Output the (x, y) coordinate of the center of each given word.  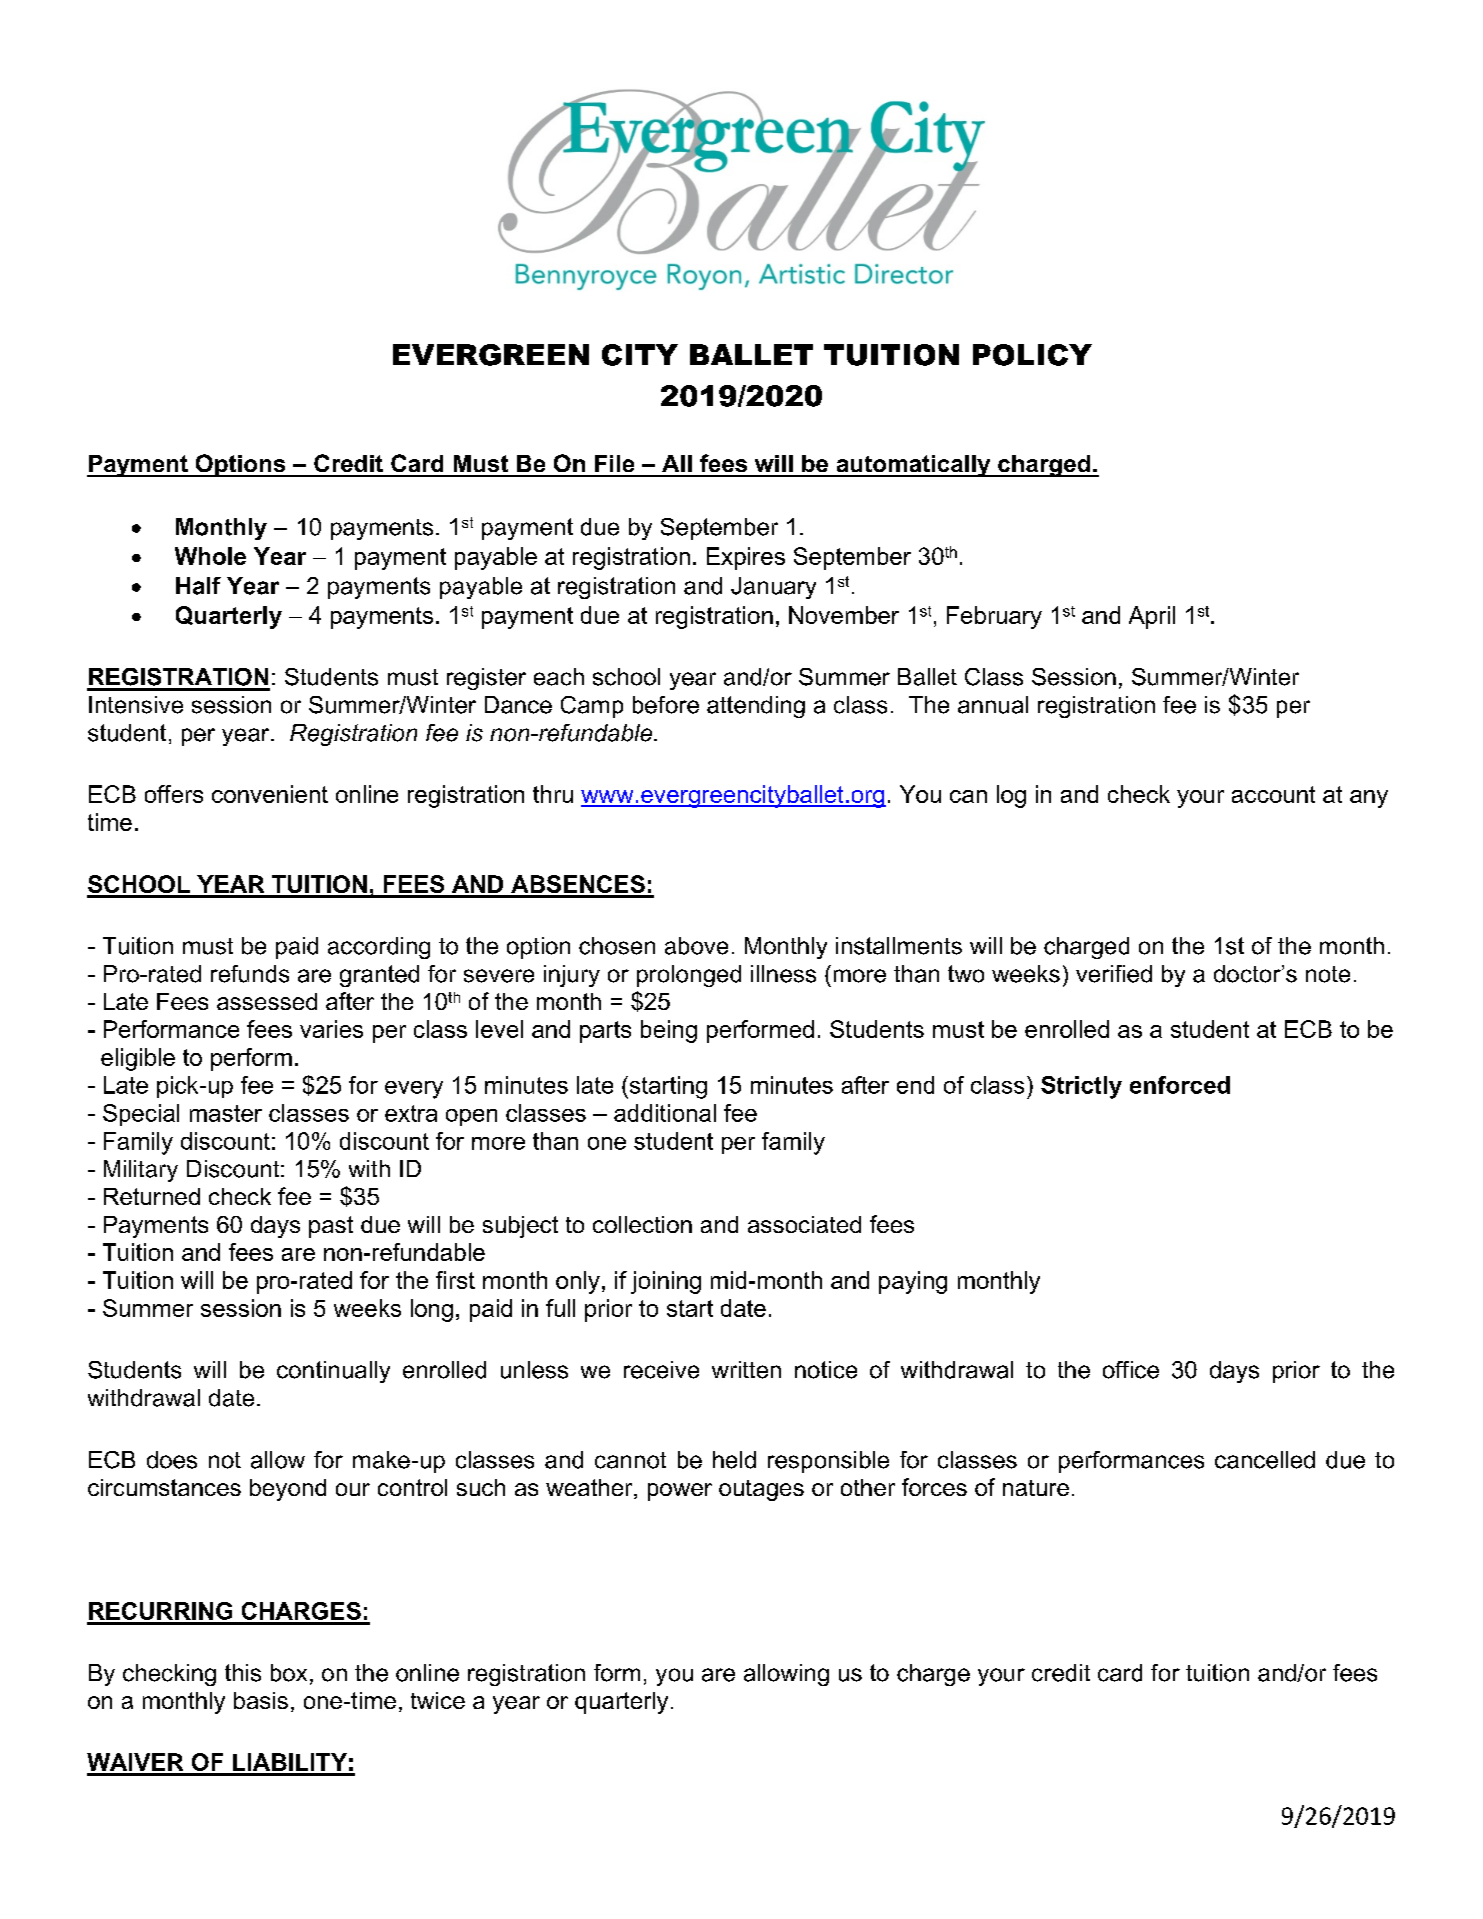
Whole (210, 556)
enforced (1180, 1085)
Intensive (136, 705)
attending (756, 707)
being (669, 1031)
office (1131, 1370)
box (289, 1673)
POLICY (1032, 355)
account (1273, 794)
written (746, 1370)
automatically (913, 466)
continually (333, 1372)
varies (331, 1029)
